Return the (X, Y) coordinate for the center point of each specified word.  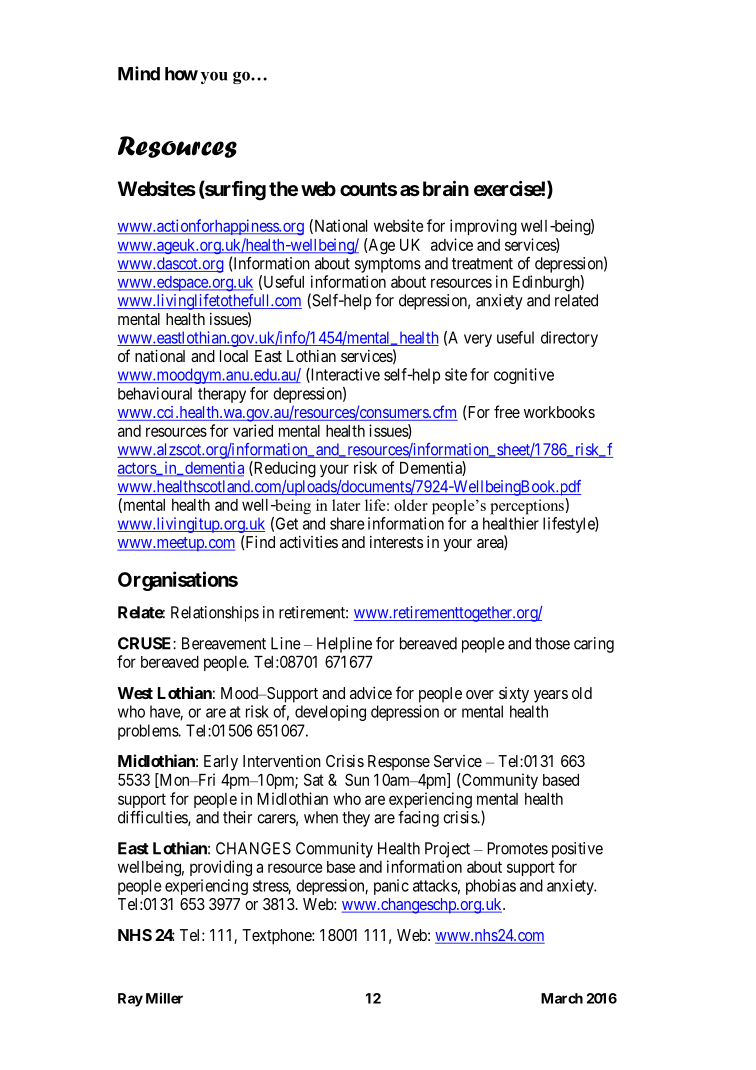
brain (446, 188)
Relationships (215, 614)
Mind (139, 73)
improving (483, 227)
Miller (164, 998)
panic (391, 887)
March (562, 998)
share (347, 523)
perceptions (527, 507)
